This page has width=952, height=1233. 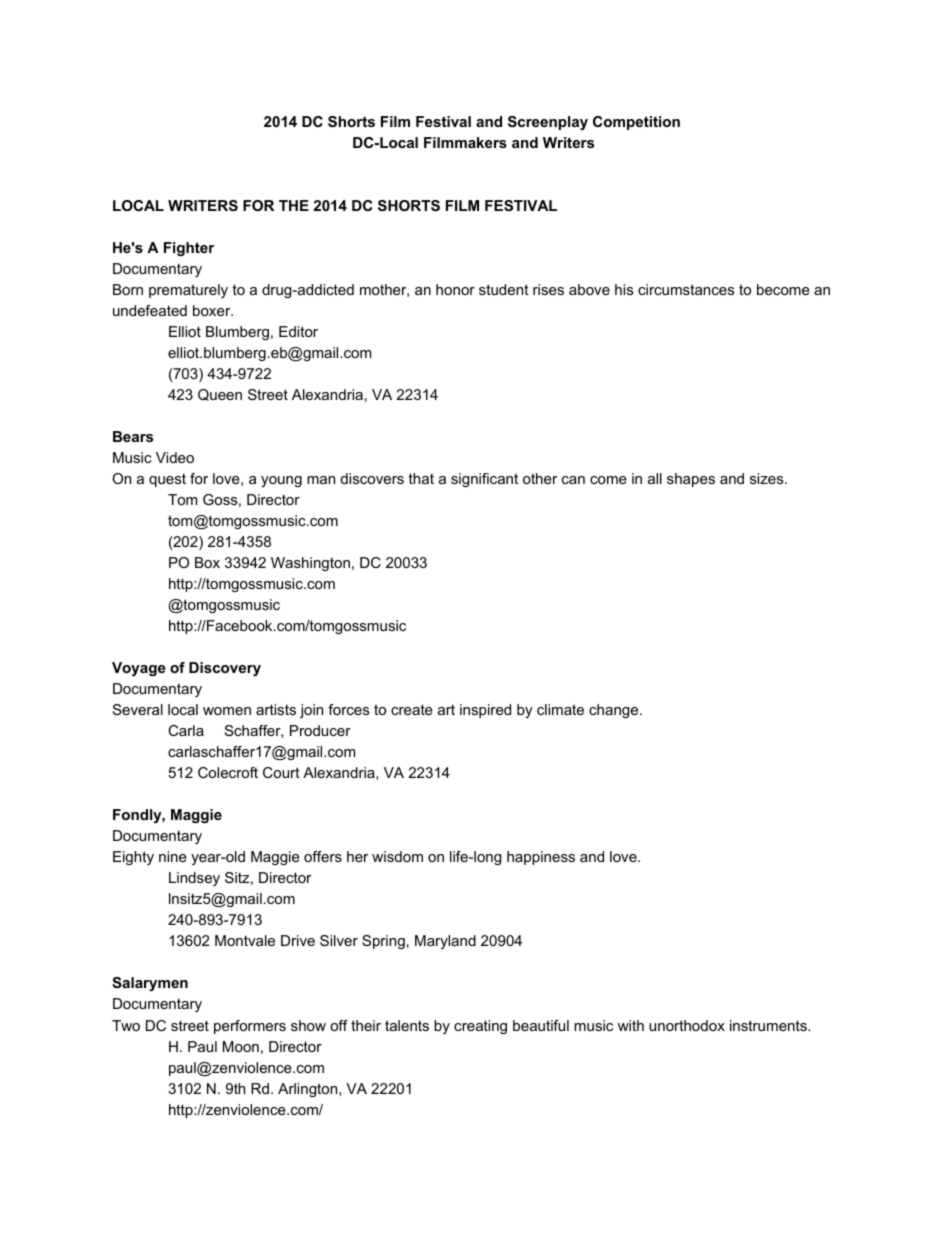 What do you see at coordinates (397, 856) in the page?
I see `wisdom` at bounding box center [397, 856].
